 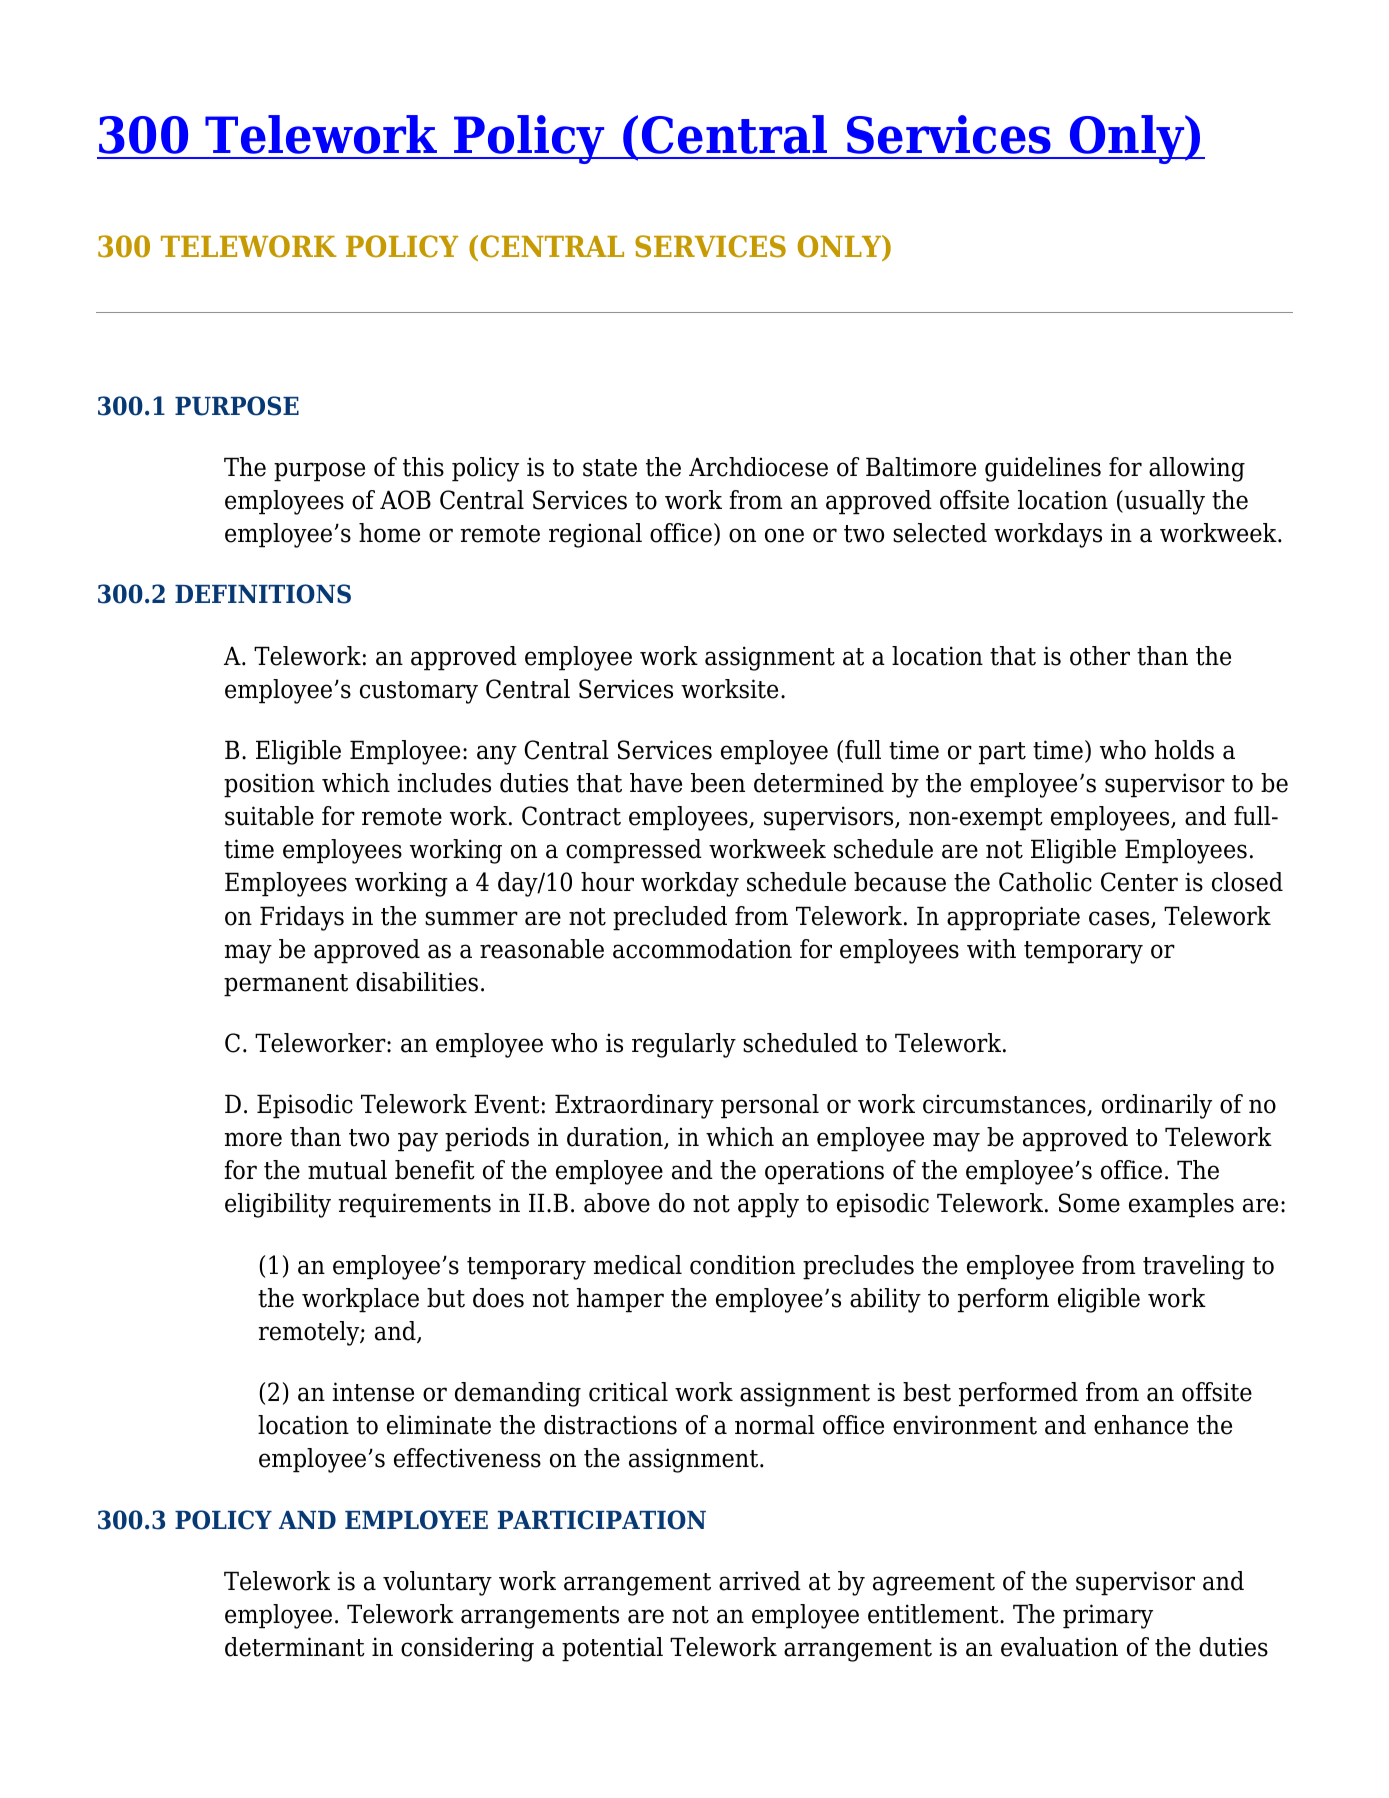 What do you see at coordinates (670, 918) in the screenshot?
I see `precluded` at bounding box center [670, 918].
